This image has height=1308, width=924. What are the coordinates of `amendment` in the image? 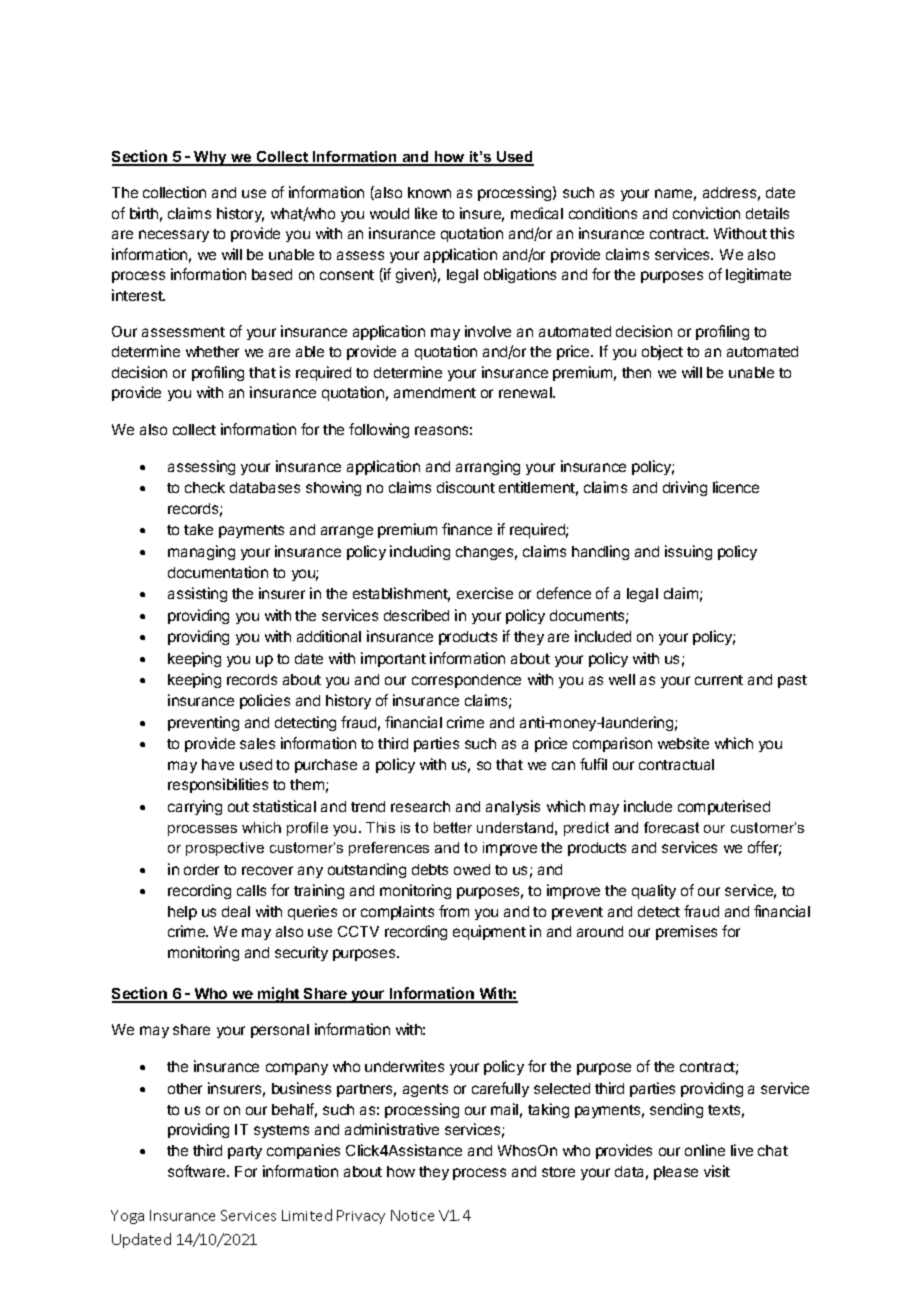 It's located at (435, 392).
